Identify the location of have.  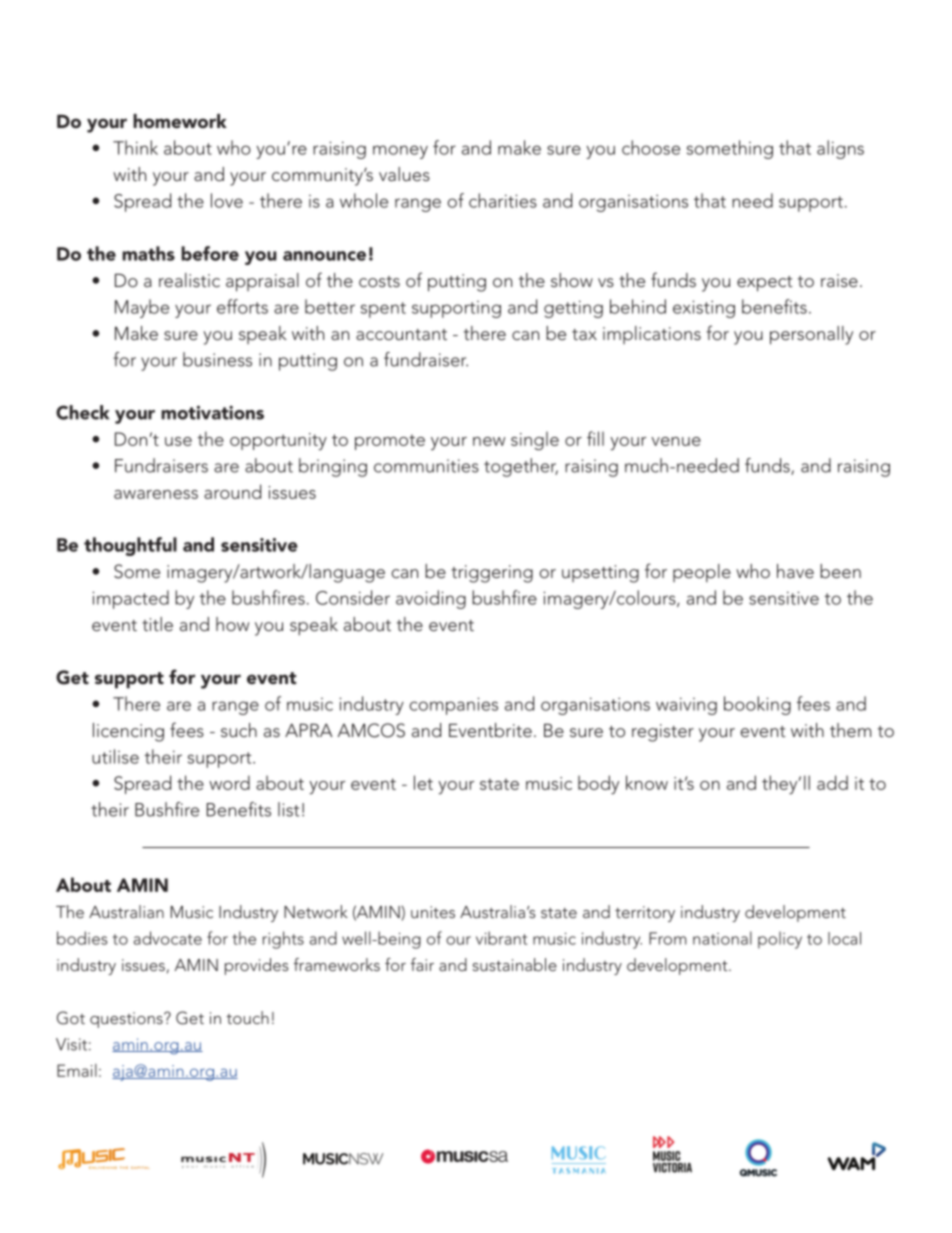
(795, 571).
